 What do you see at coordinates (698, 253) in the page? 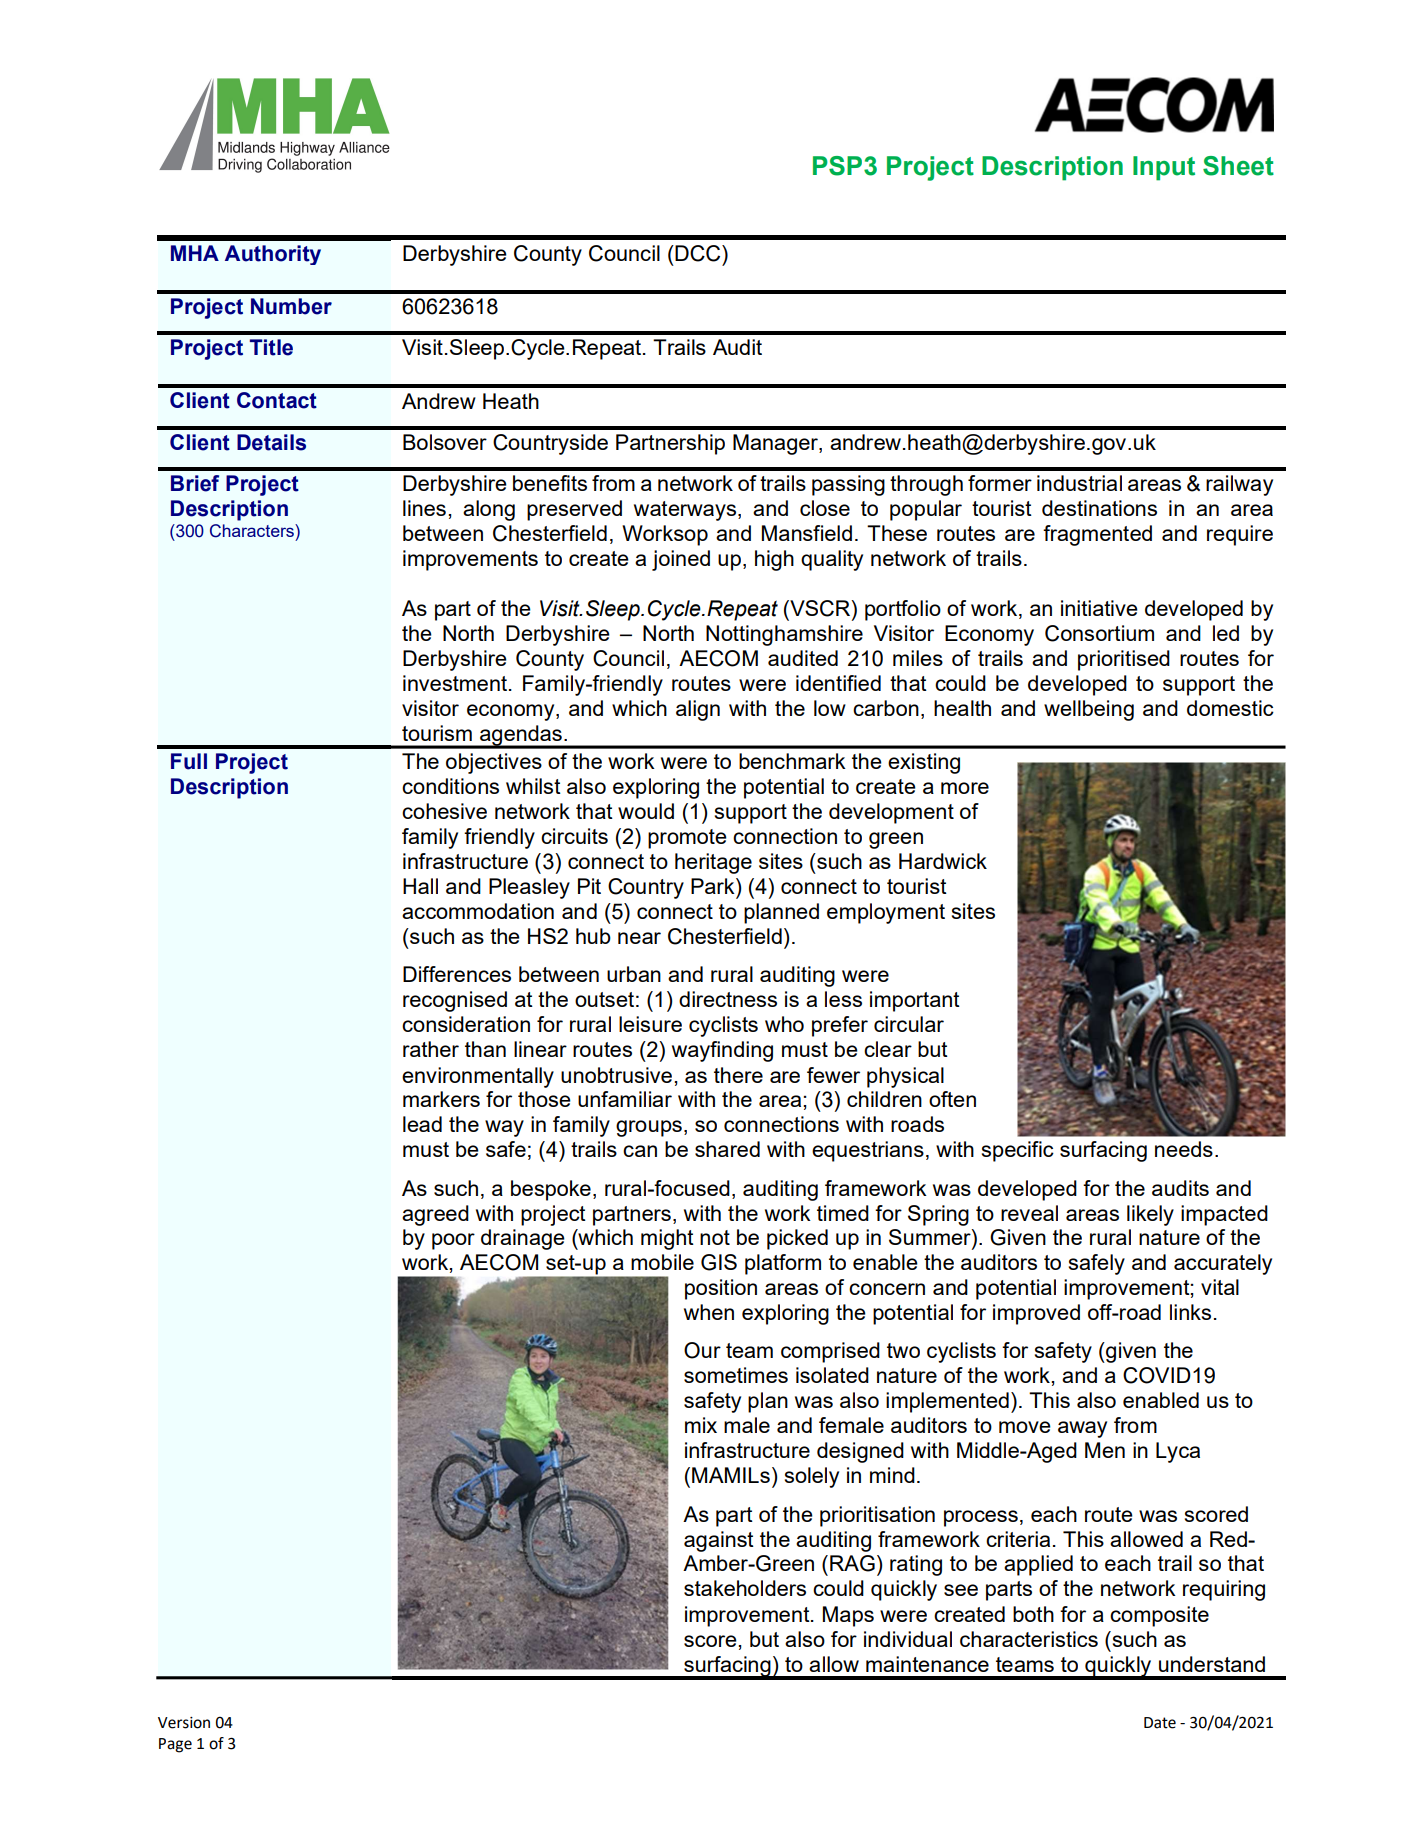
I see `DCC` at bounding box center [698, 253].
